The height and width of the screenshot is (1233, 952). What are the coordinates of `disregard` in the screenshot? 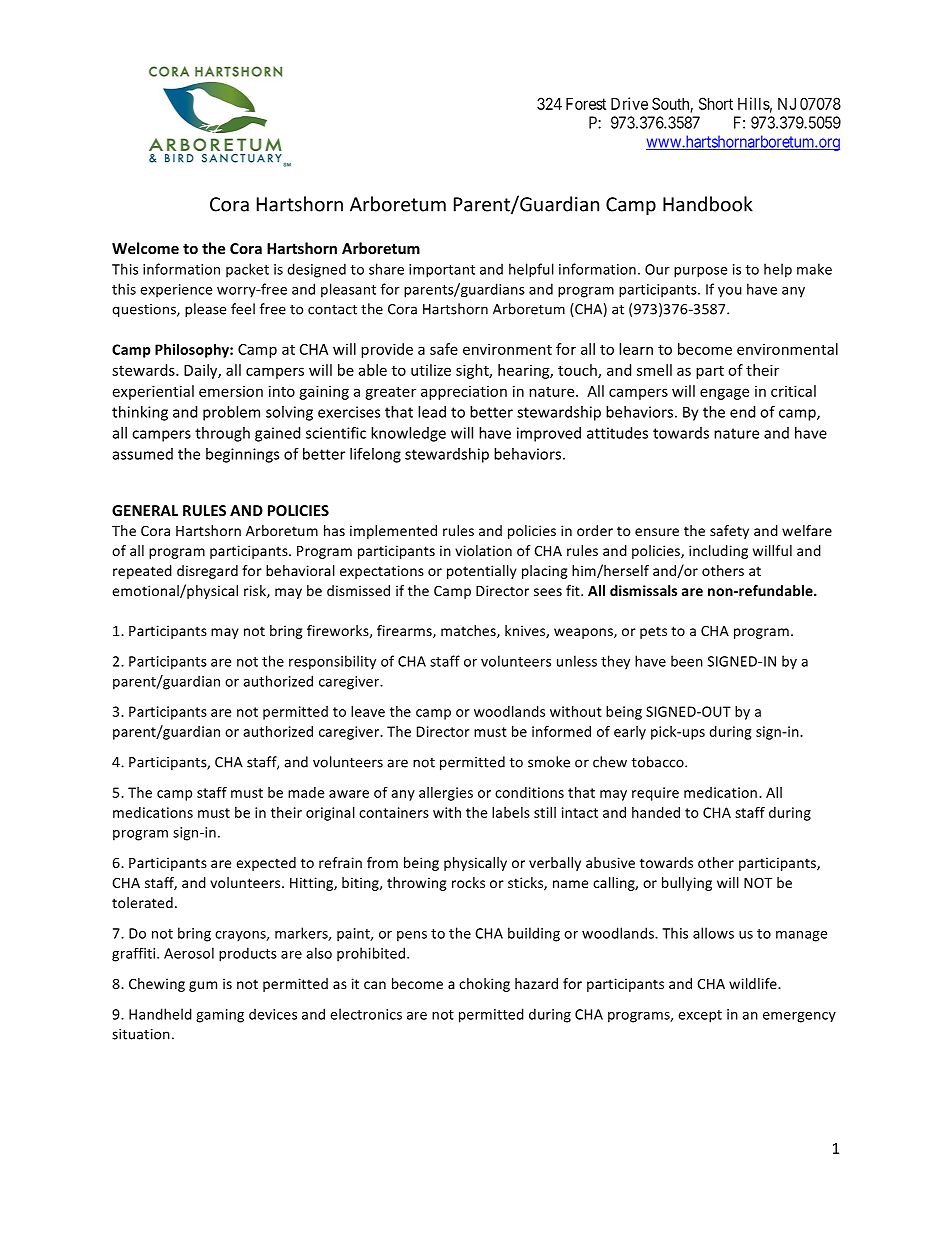 It's located at (207, 572).
